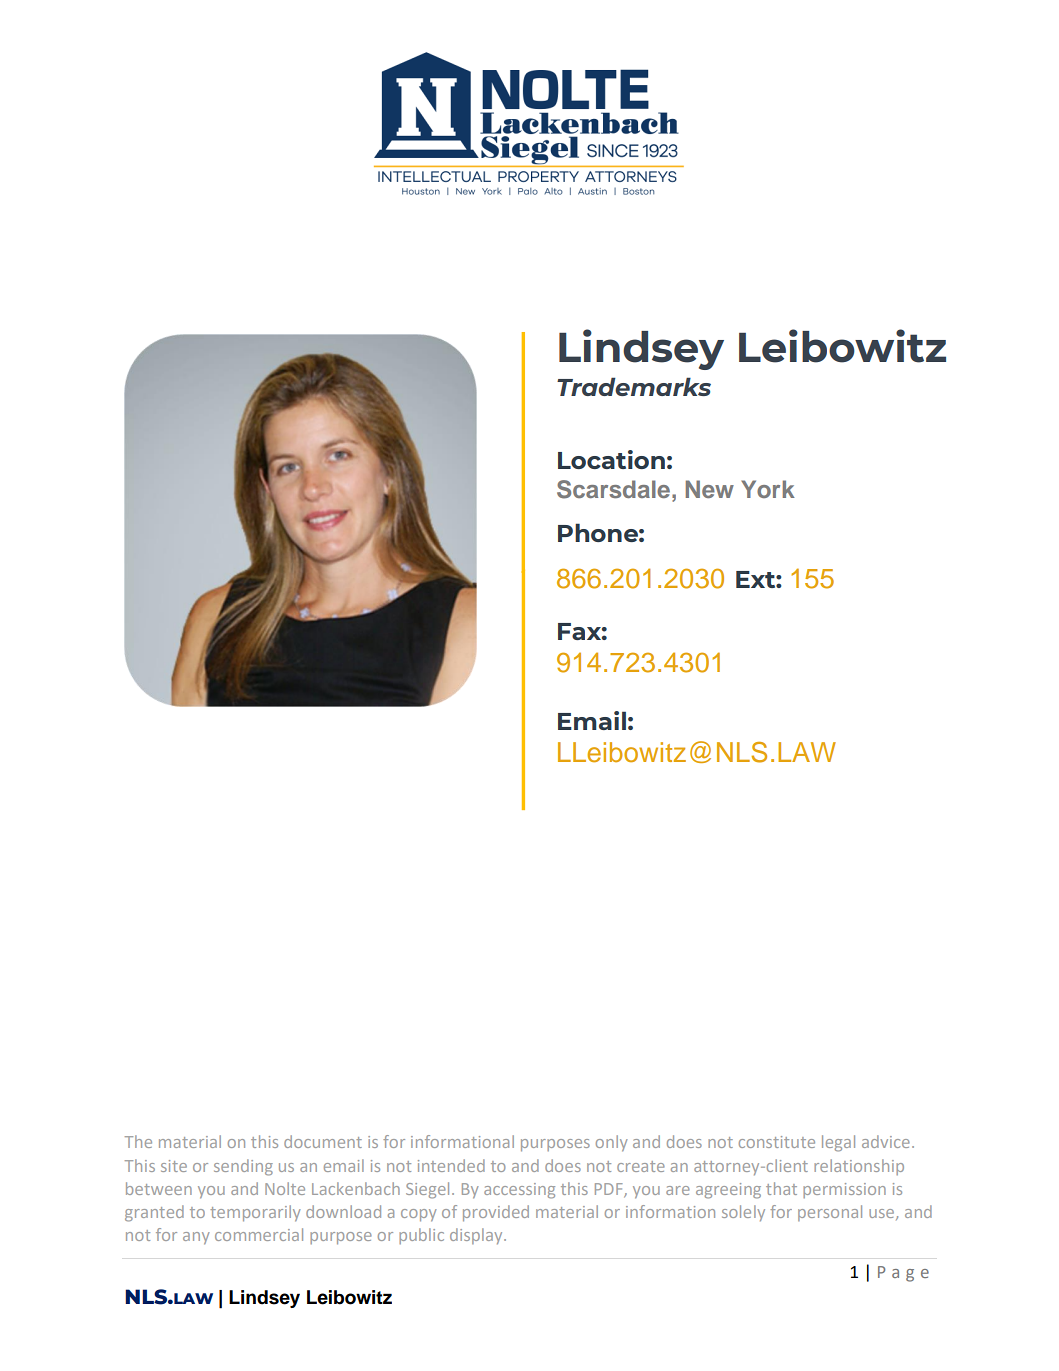 The image size is (1059, 1371). I want to click on Trademarks, so click(634, 386).
